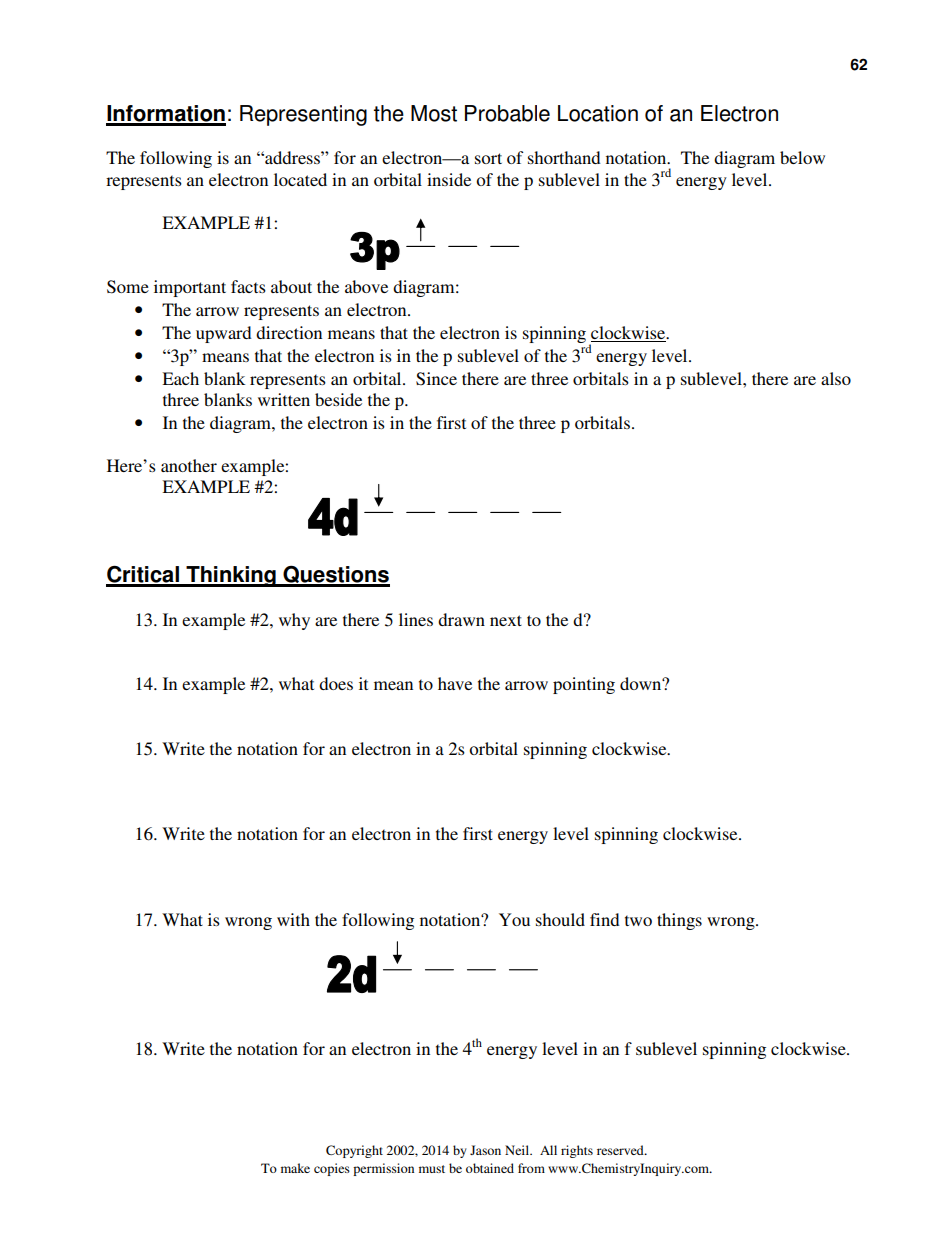  I want to click on things, so click(679, 921).
